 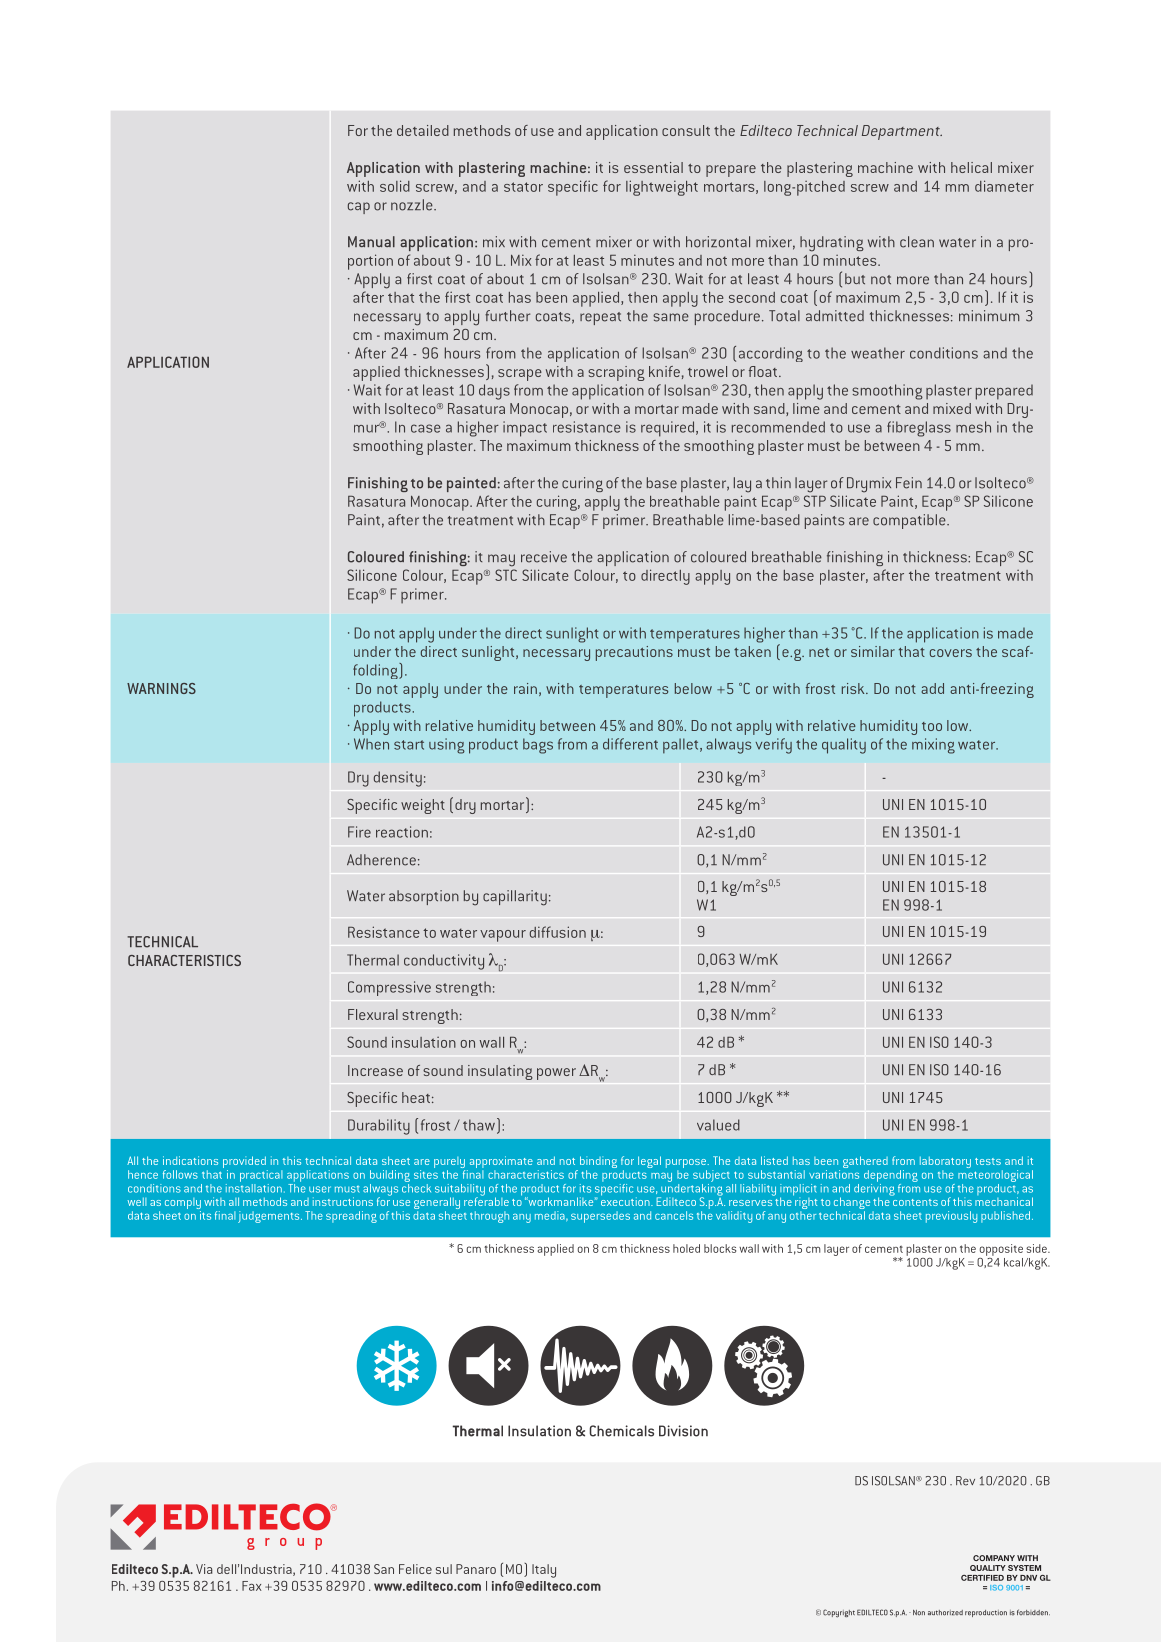 What do you see at coordinates (371, 241) in the document?
I see `Manual` at bounding box center [371, 241].
